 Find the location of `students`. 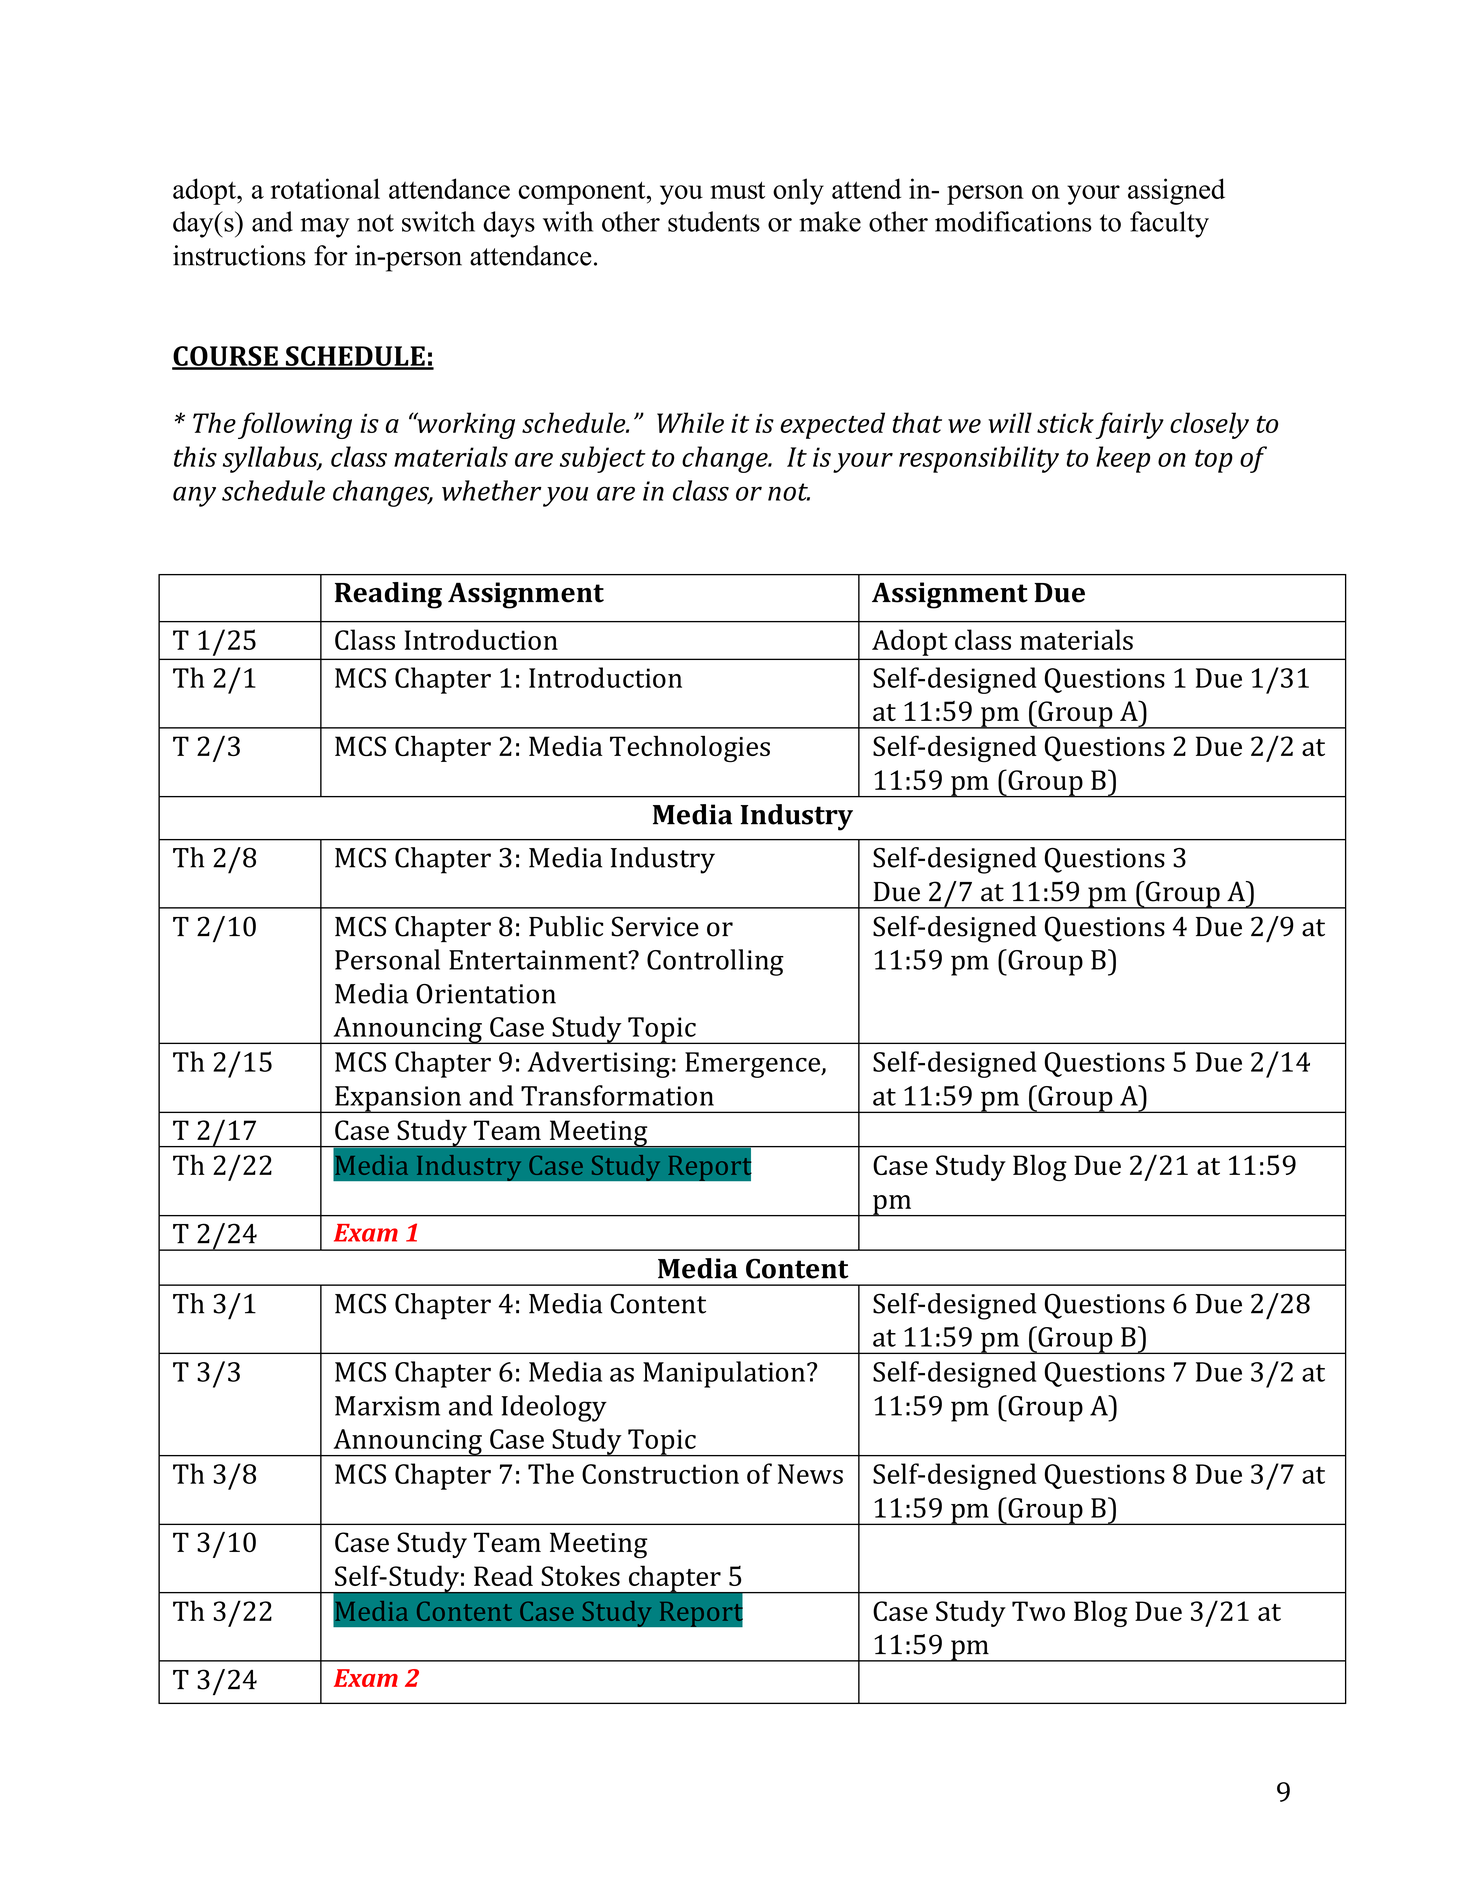

students is located at coordinates (714, 221).
